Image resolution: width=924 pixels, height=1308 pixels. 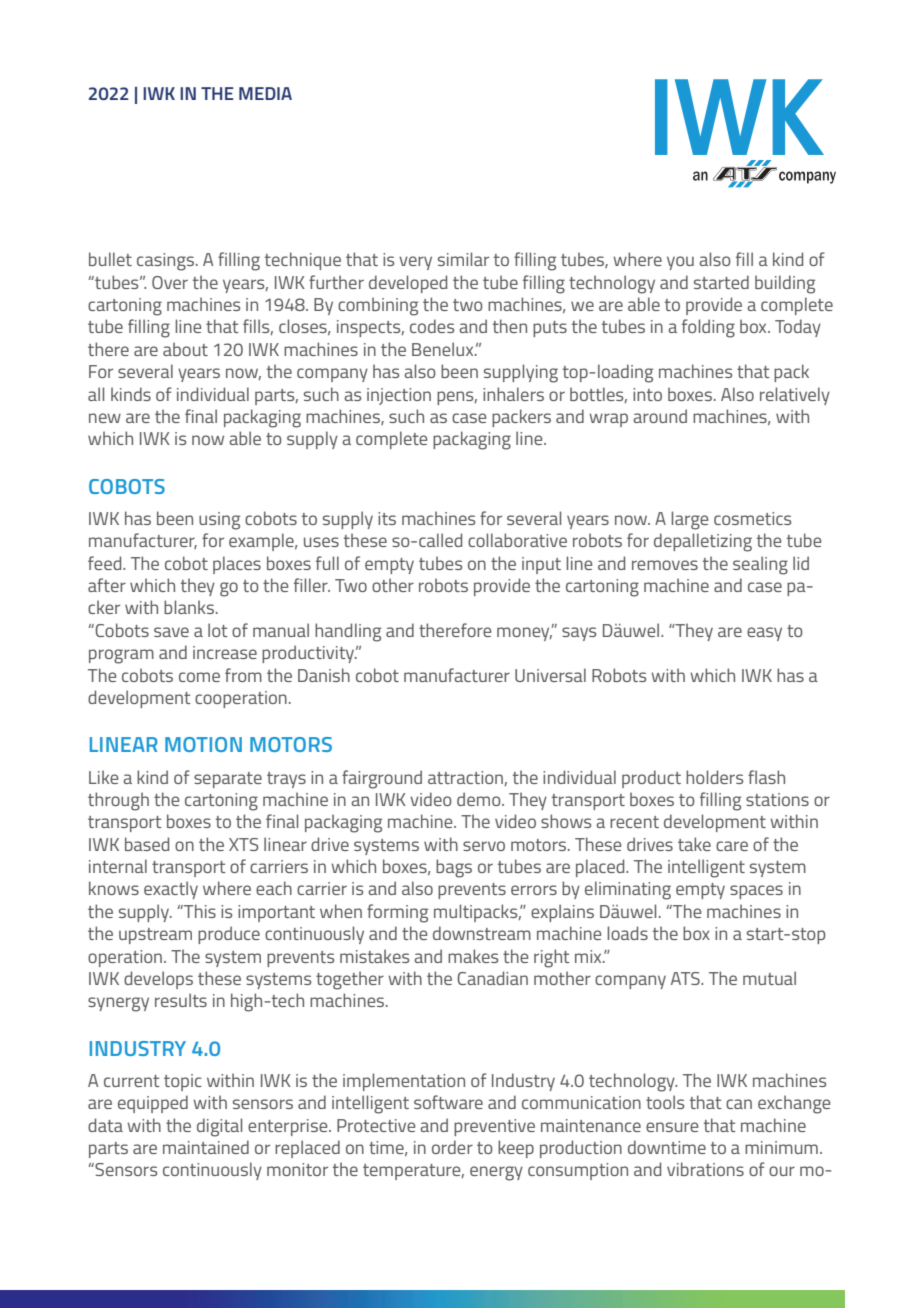 I want to click on about, so click(x=185, y=349).
